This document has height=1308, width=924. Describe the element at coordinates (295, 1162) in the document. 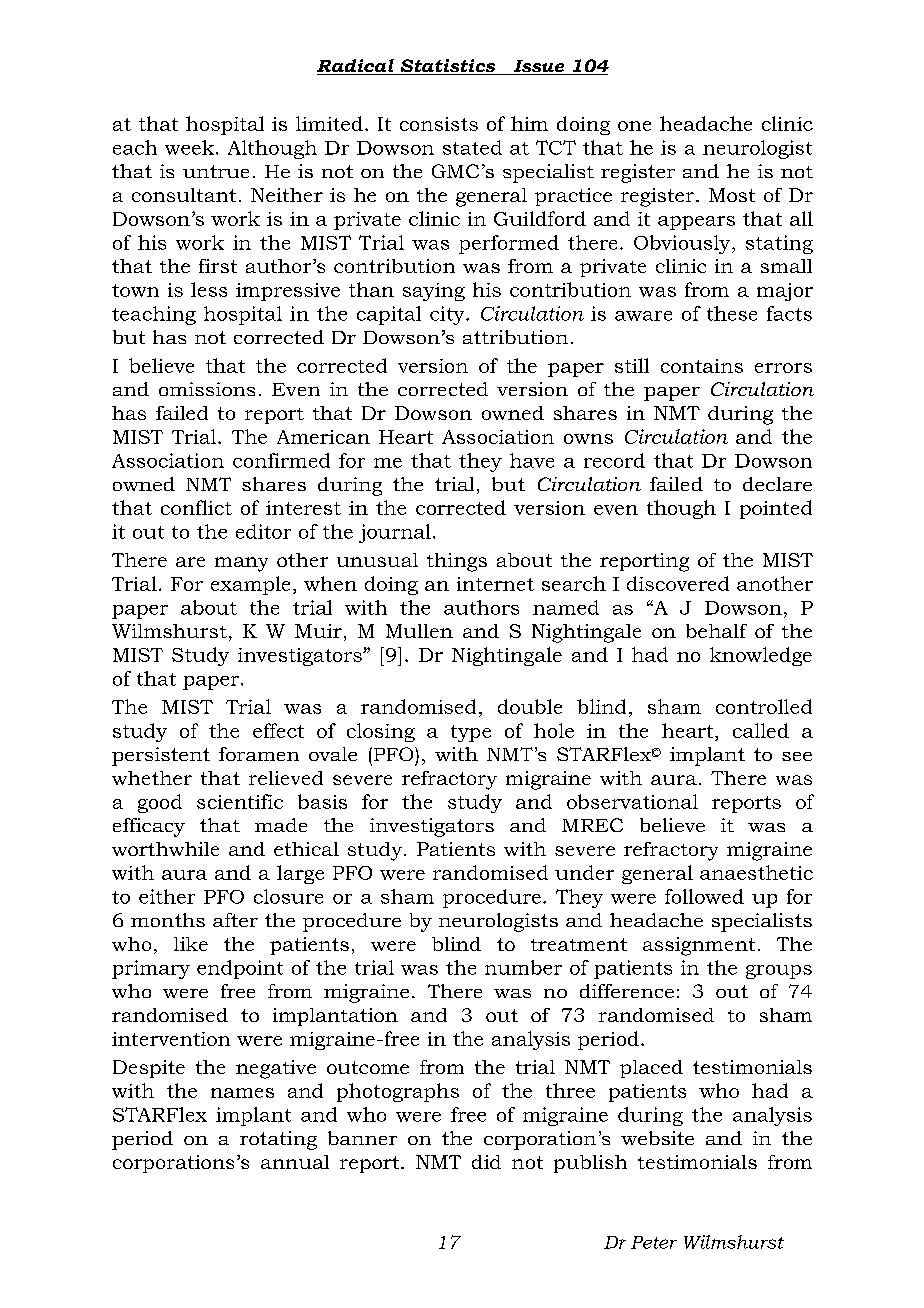

I see `annual` at that location.
